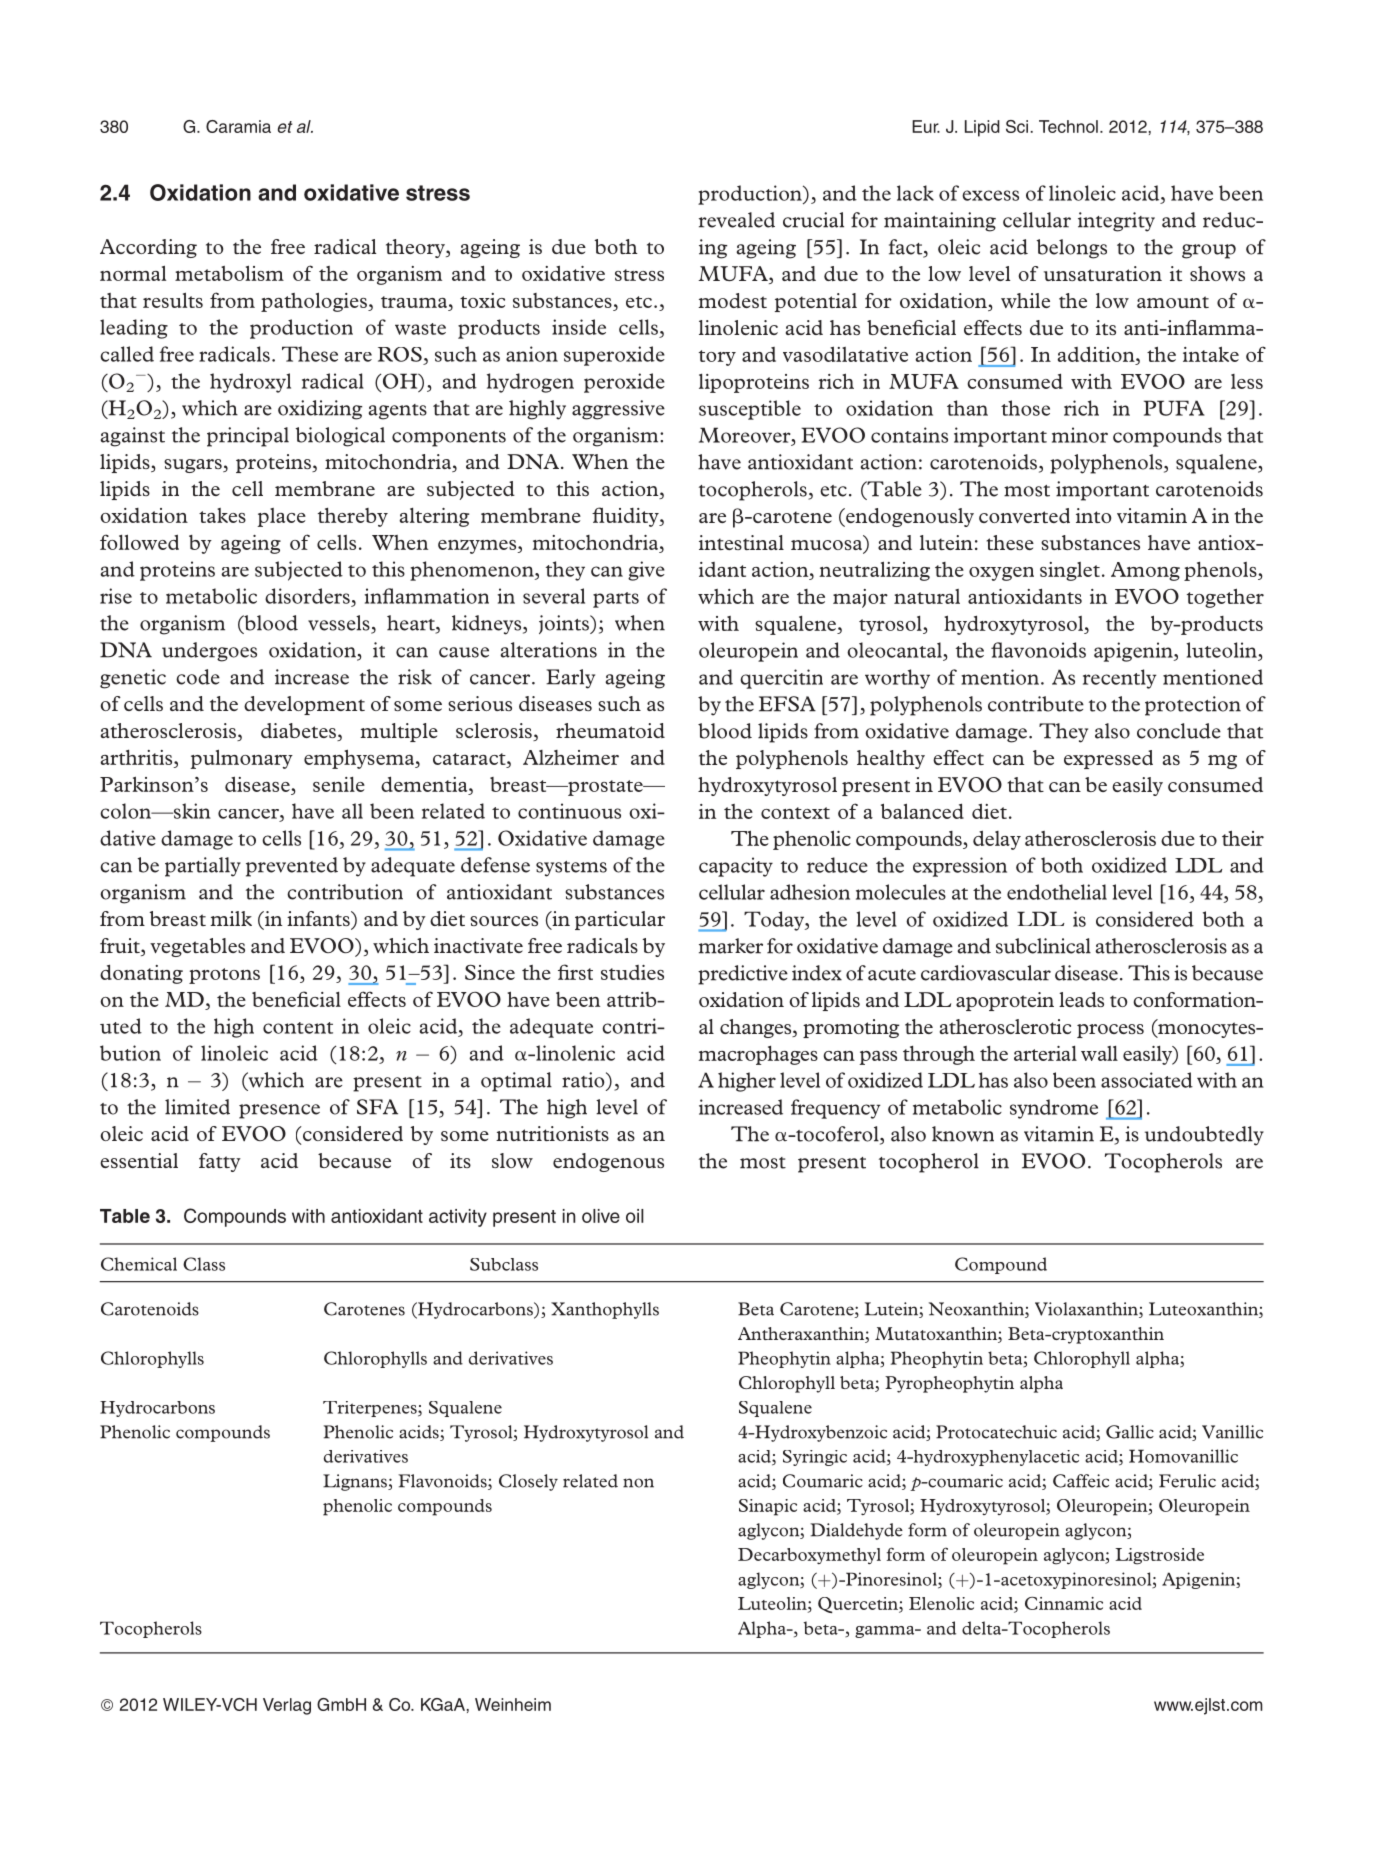  I want to click on syndrome, so click(1054, 1109).
